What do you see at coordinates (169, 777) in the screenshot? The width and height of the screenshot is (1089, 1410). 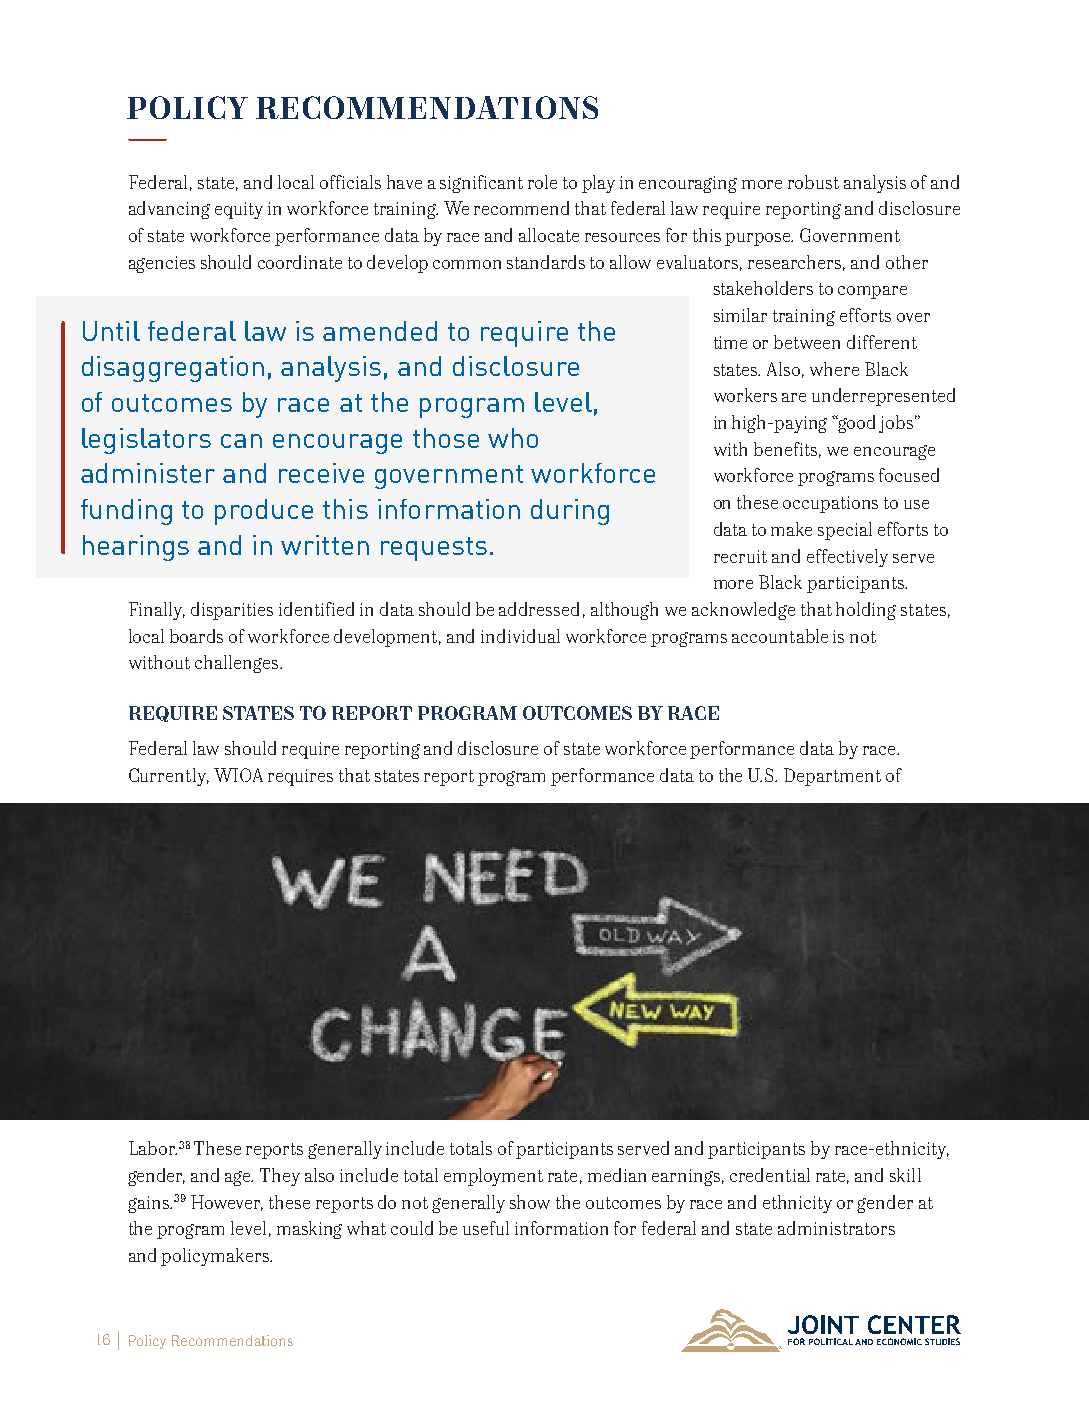 I see `Currently` at bounding box center [169, 777].
